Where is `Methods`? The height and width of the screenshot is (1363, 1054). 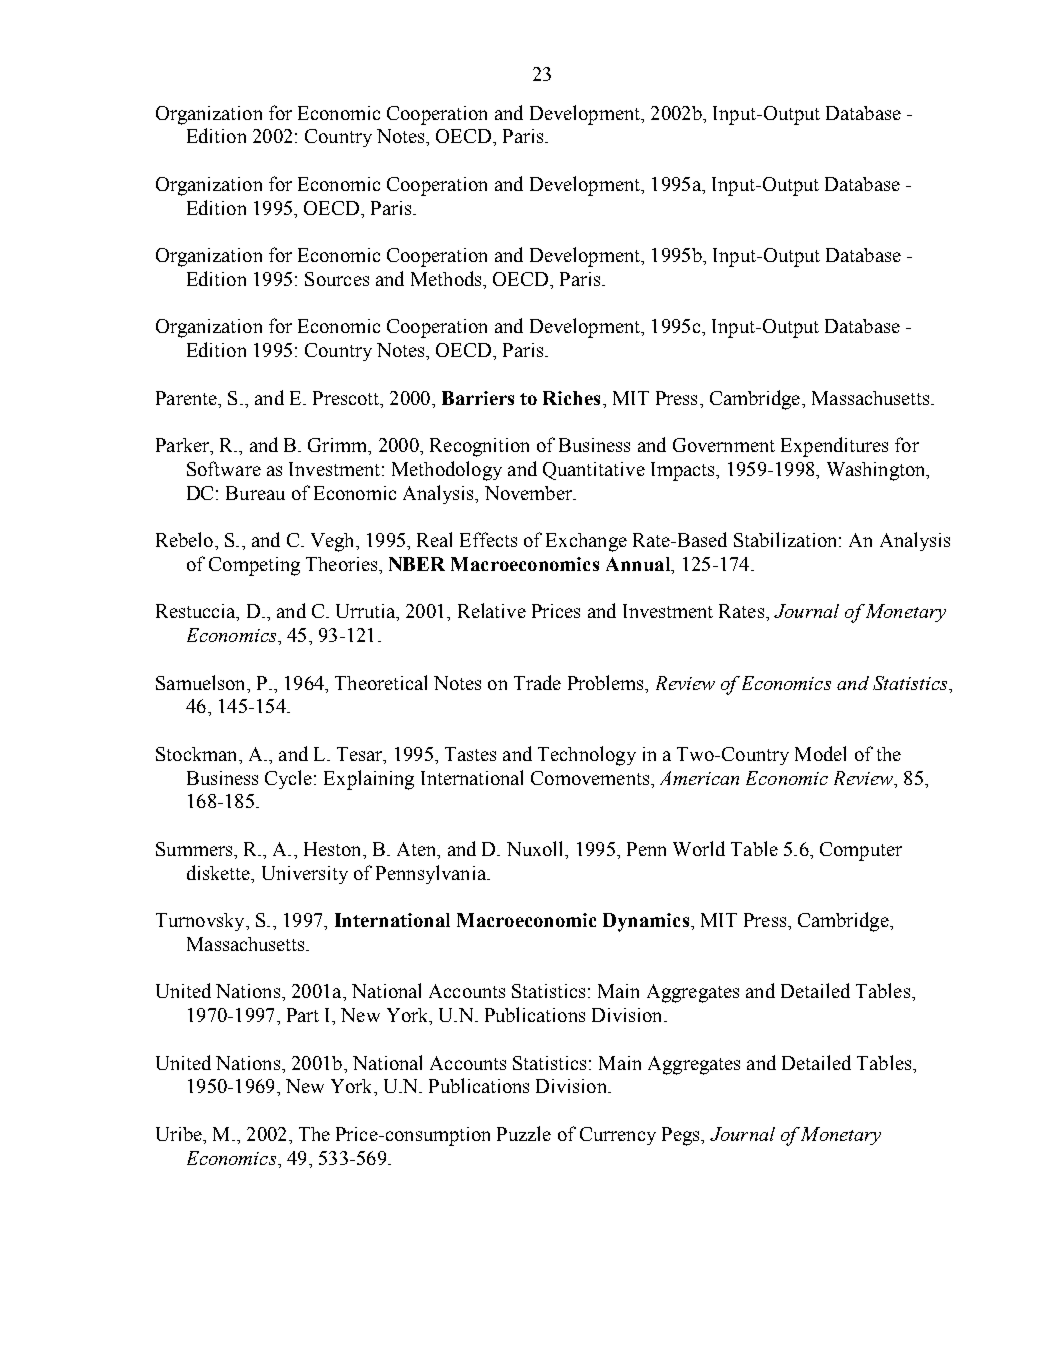 Methods is located at coordinates (447, 278).
